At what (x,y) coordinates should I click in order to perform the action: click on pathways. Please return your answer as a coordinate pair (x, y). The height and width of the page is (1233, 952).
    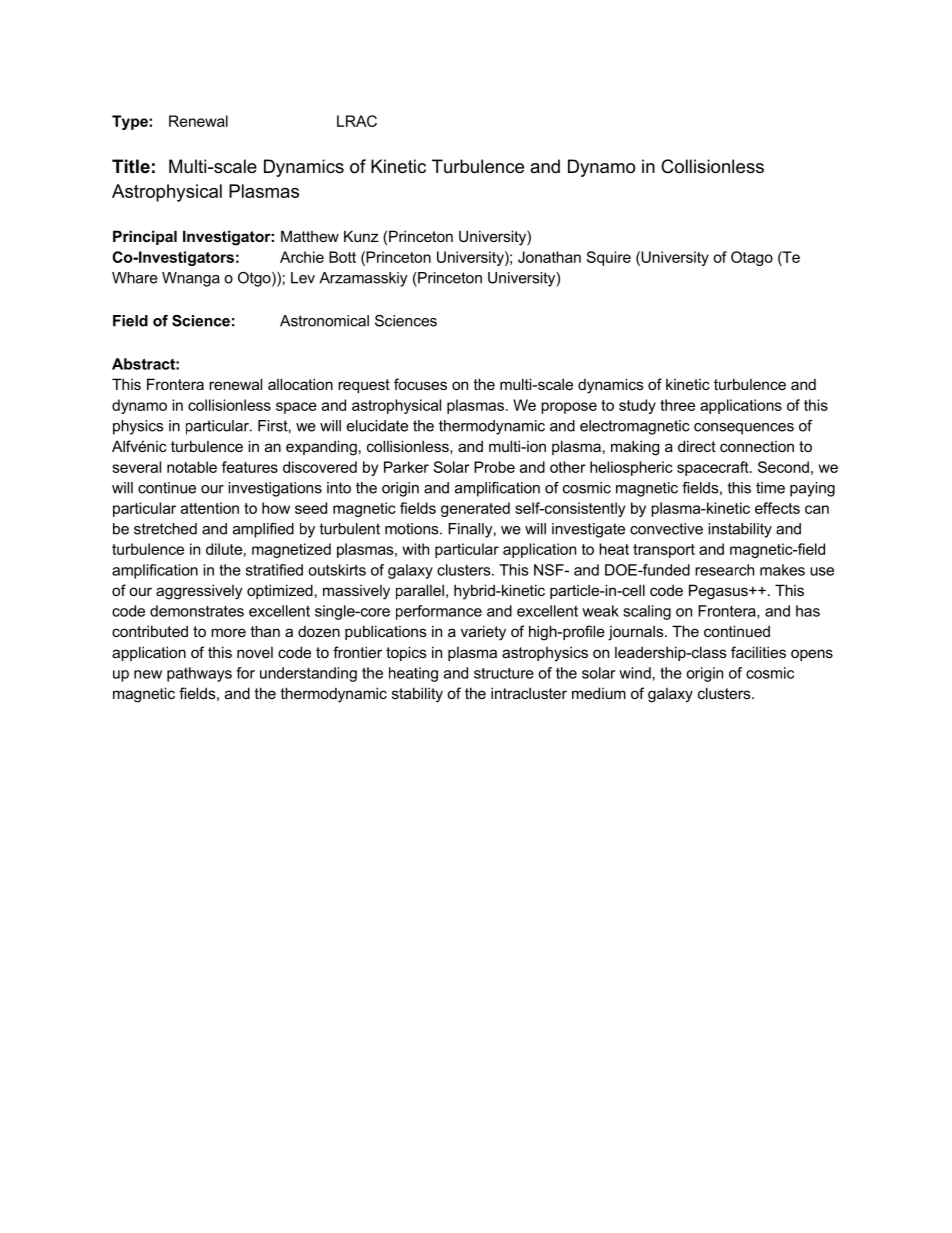
    Looking at the image, I should click on (199, 674).
